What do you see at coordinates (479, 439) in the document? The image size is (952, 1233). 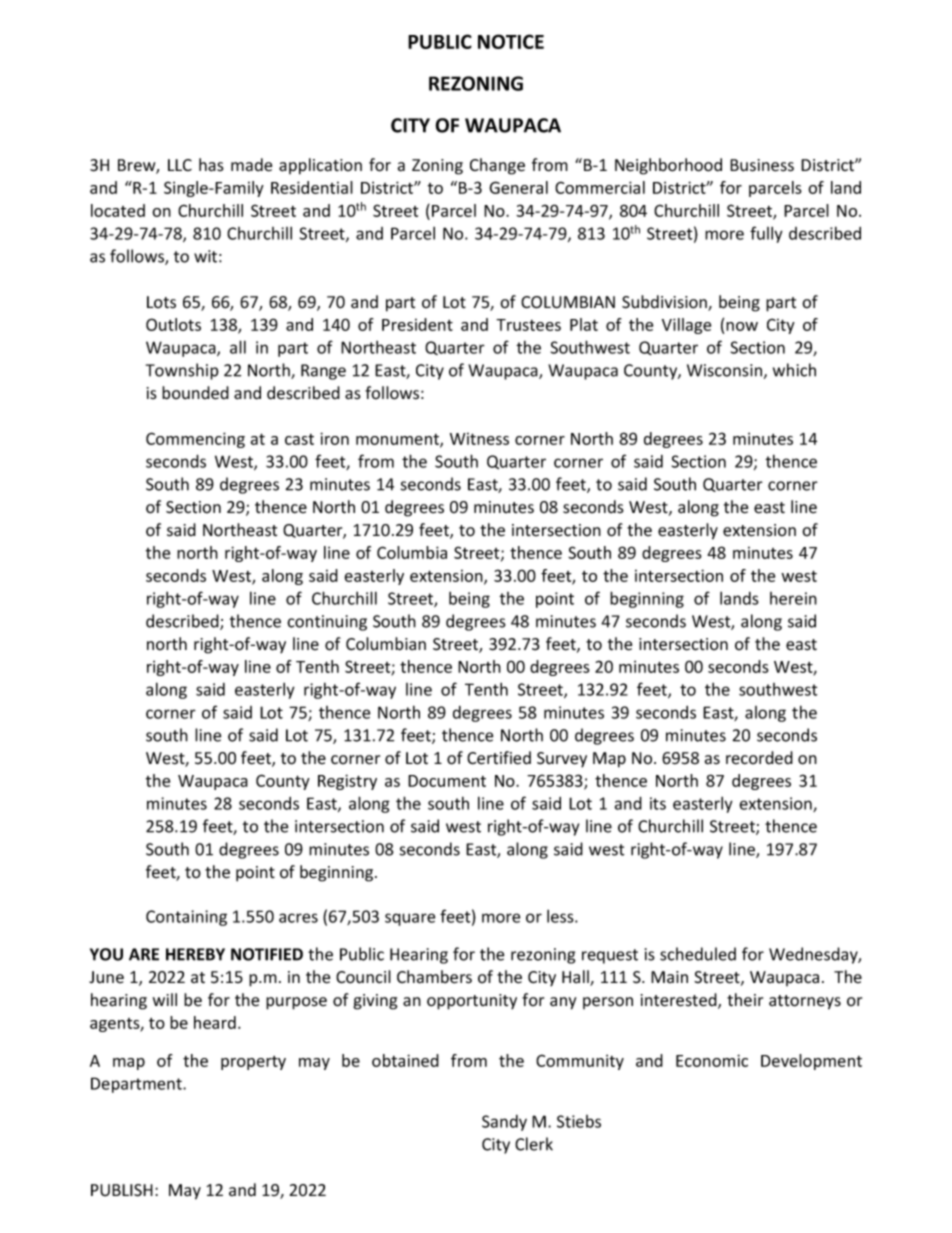 I see `Witness` at bounding box center [479, 439].
